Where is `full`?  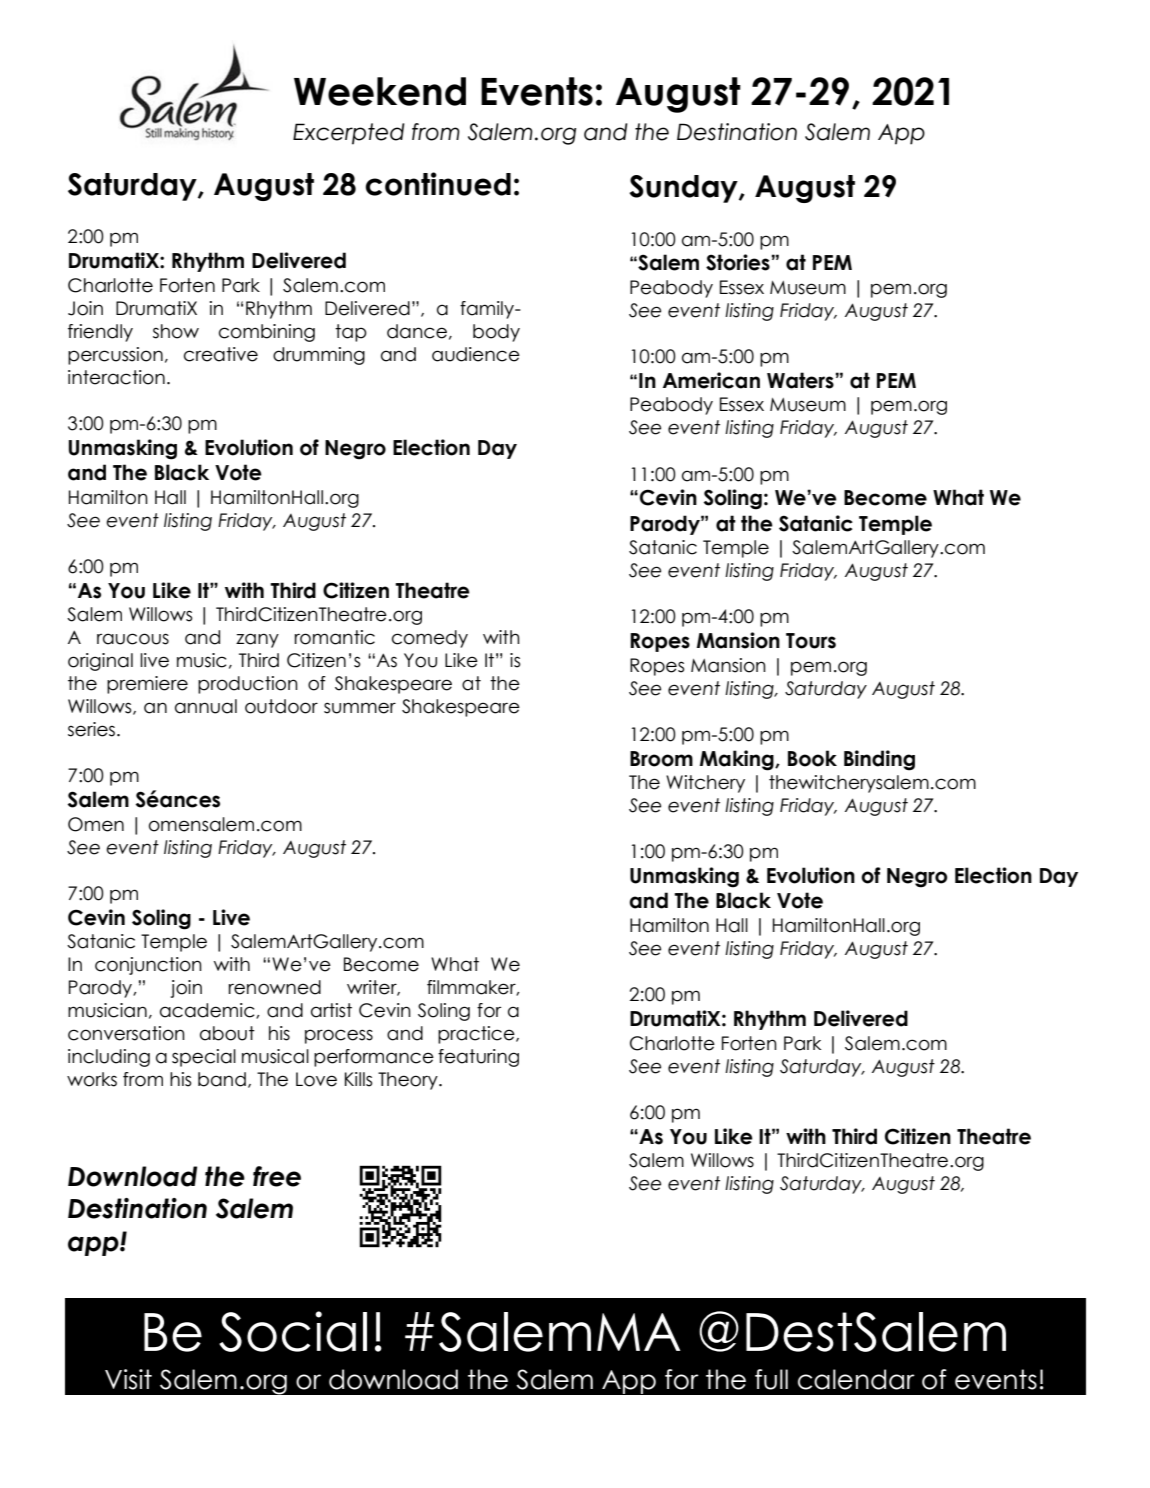
full is located at coordinates (771, 1379).
